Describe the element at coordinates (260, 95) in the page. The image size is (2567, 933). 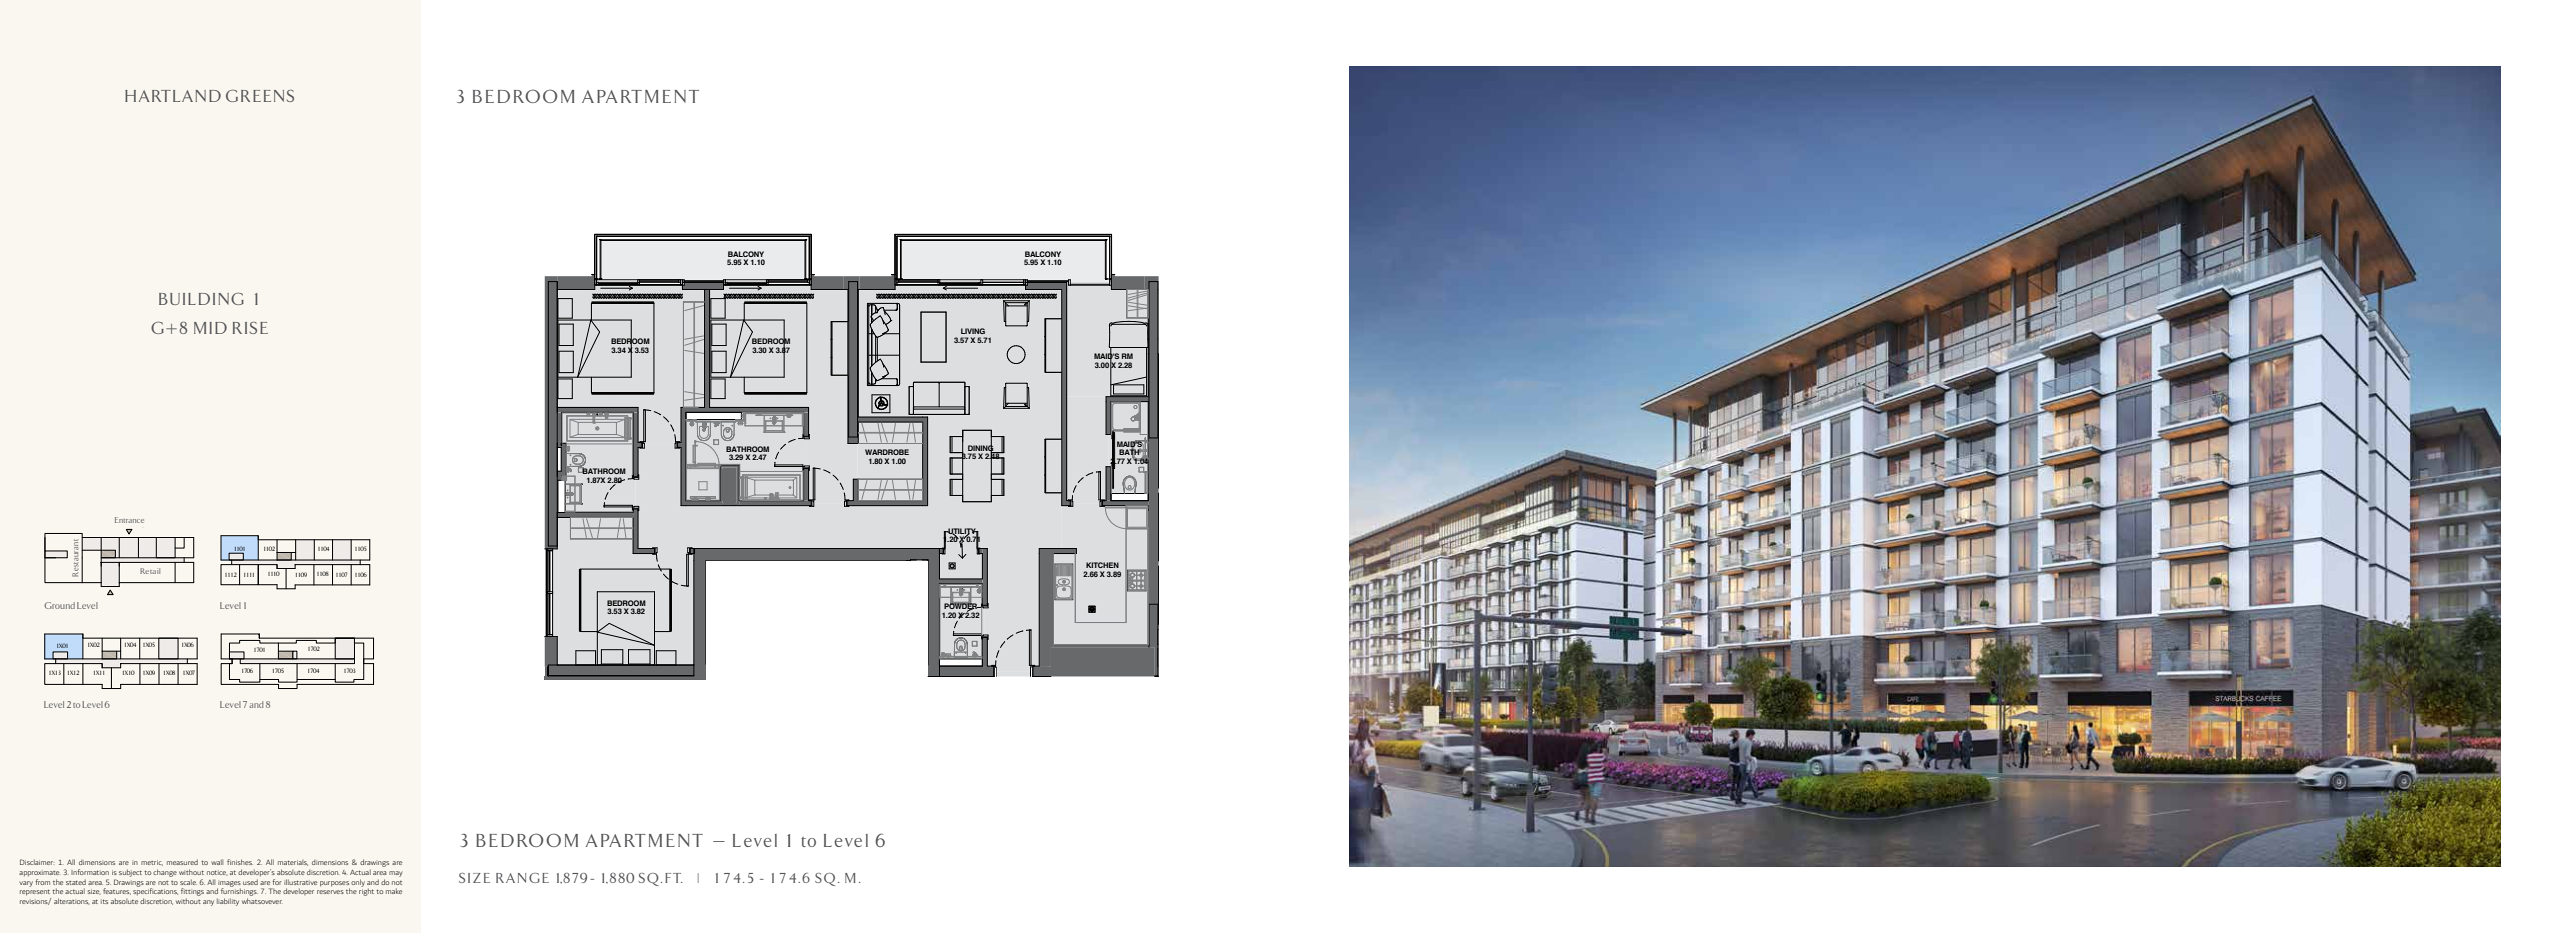
I see `GREENS` at that location.
